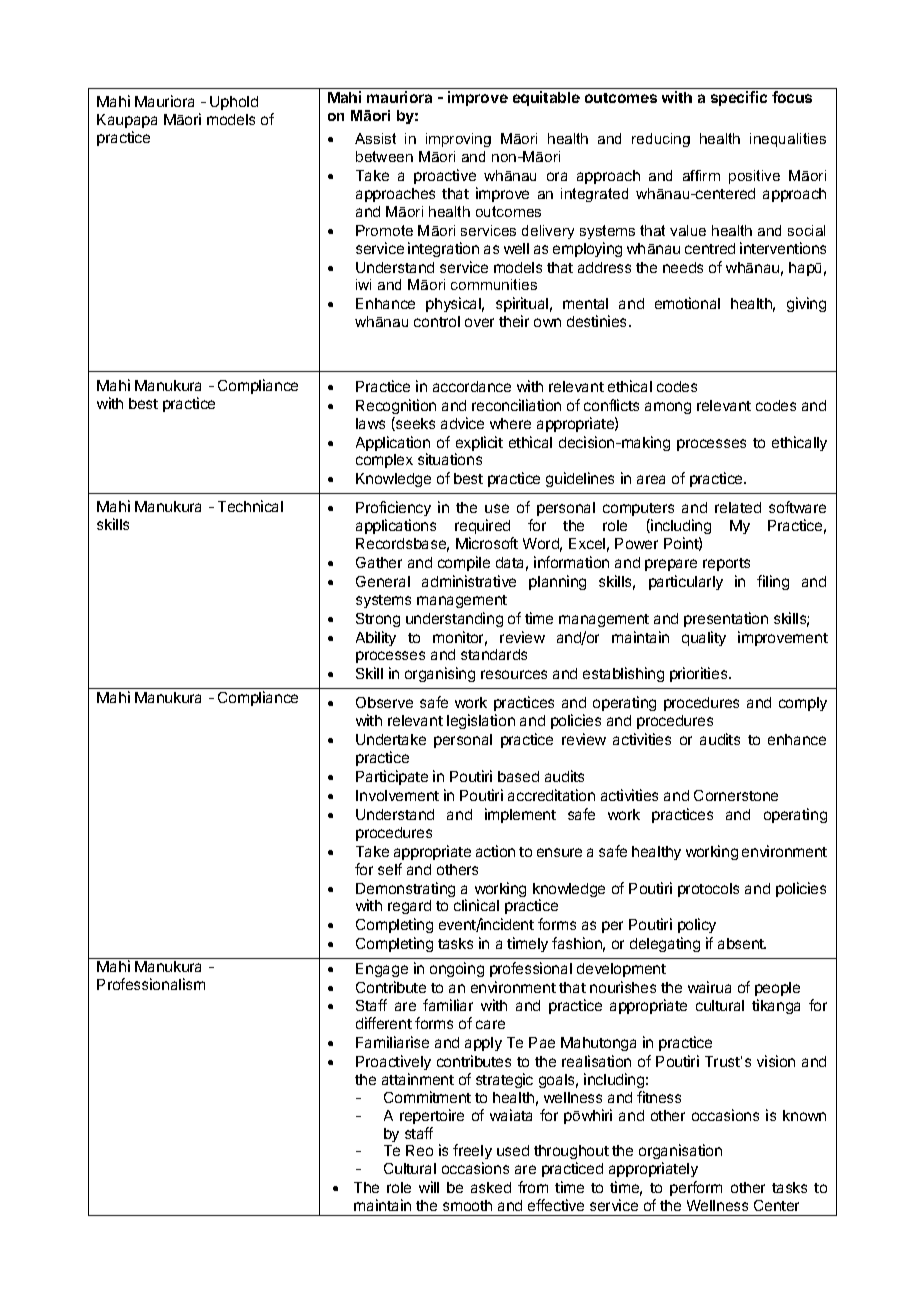 This document has width=924, height=1308. Describe the element at coordinates (376, 638) in the document. I see `Ability` at that location.
